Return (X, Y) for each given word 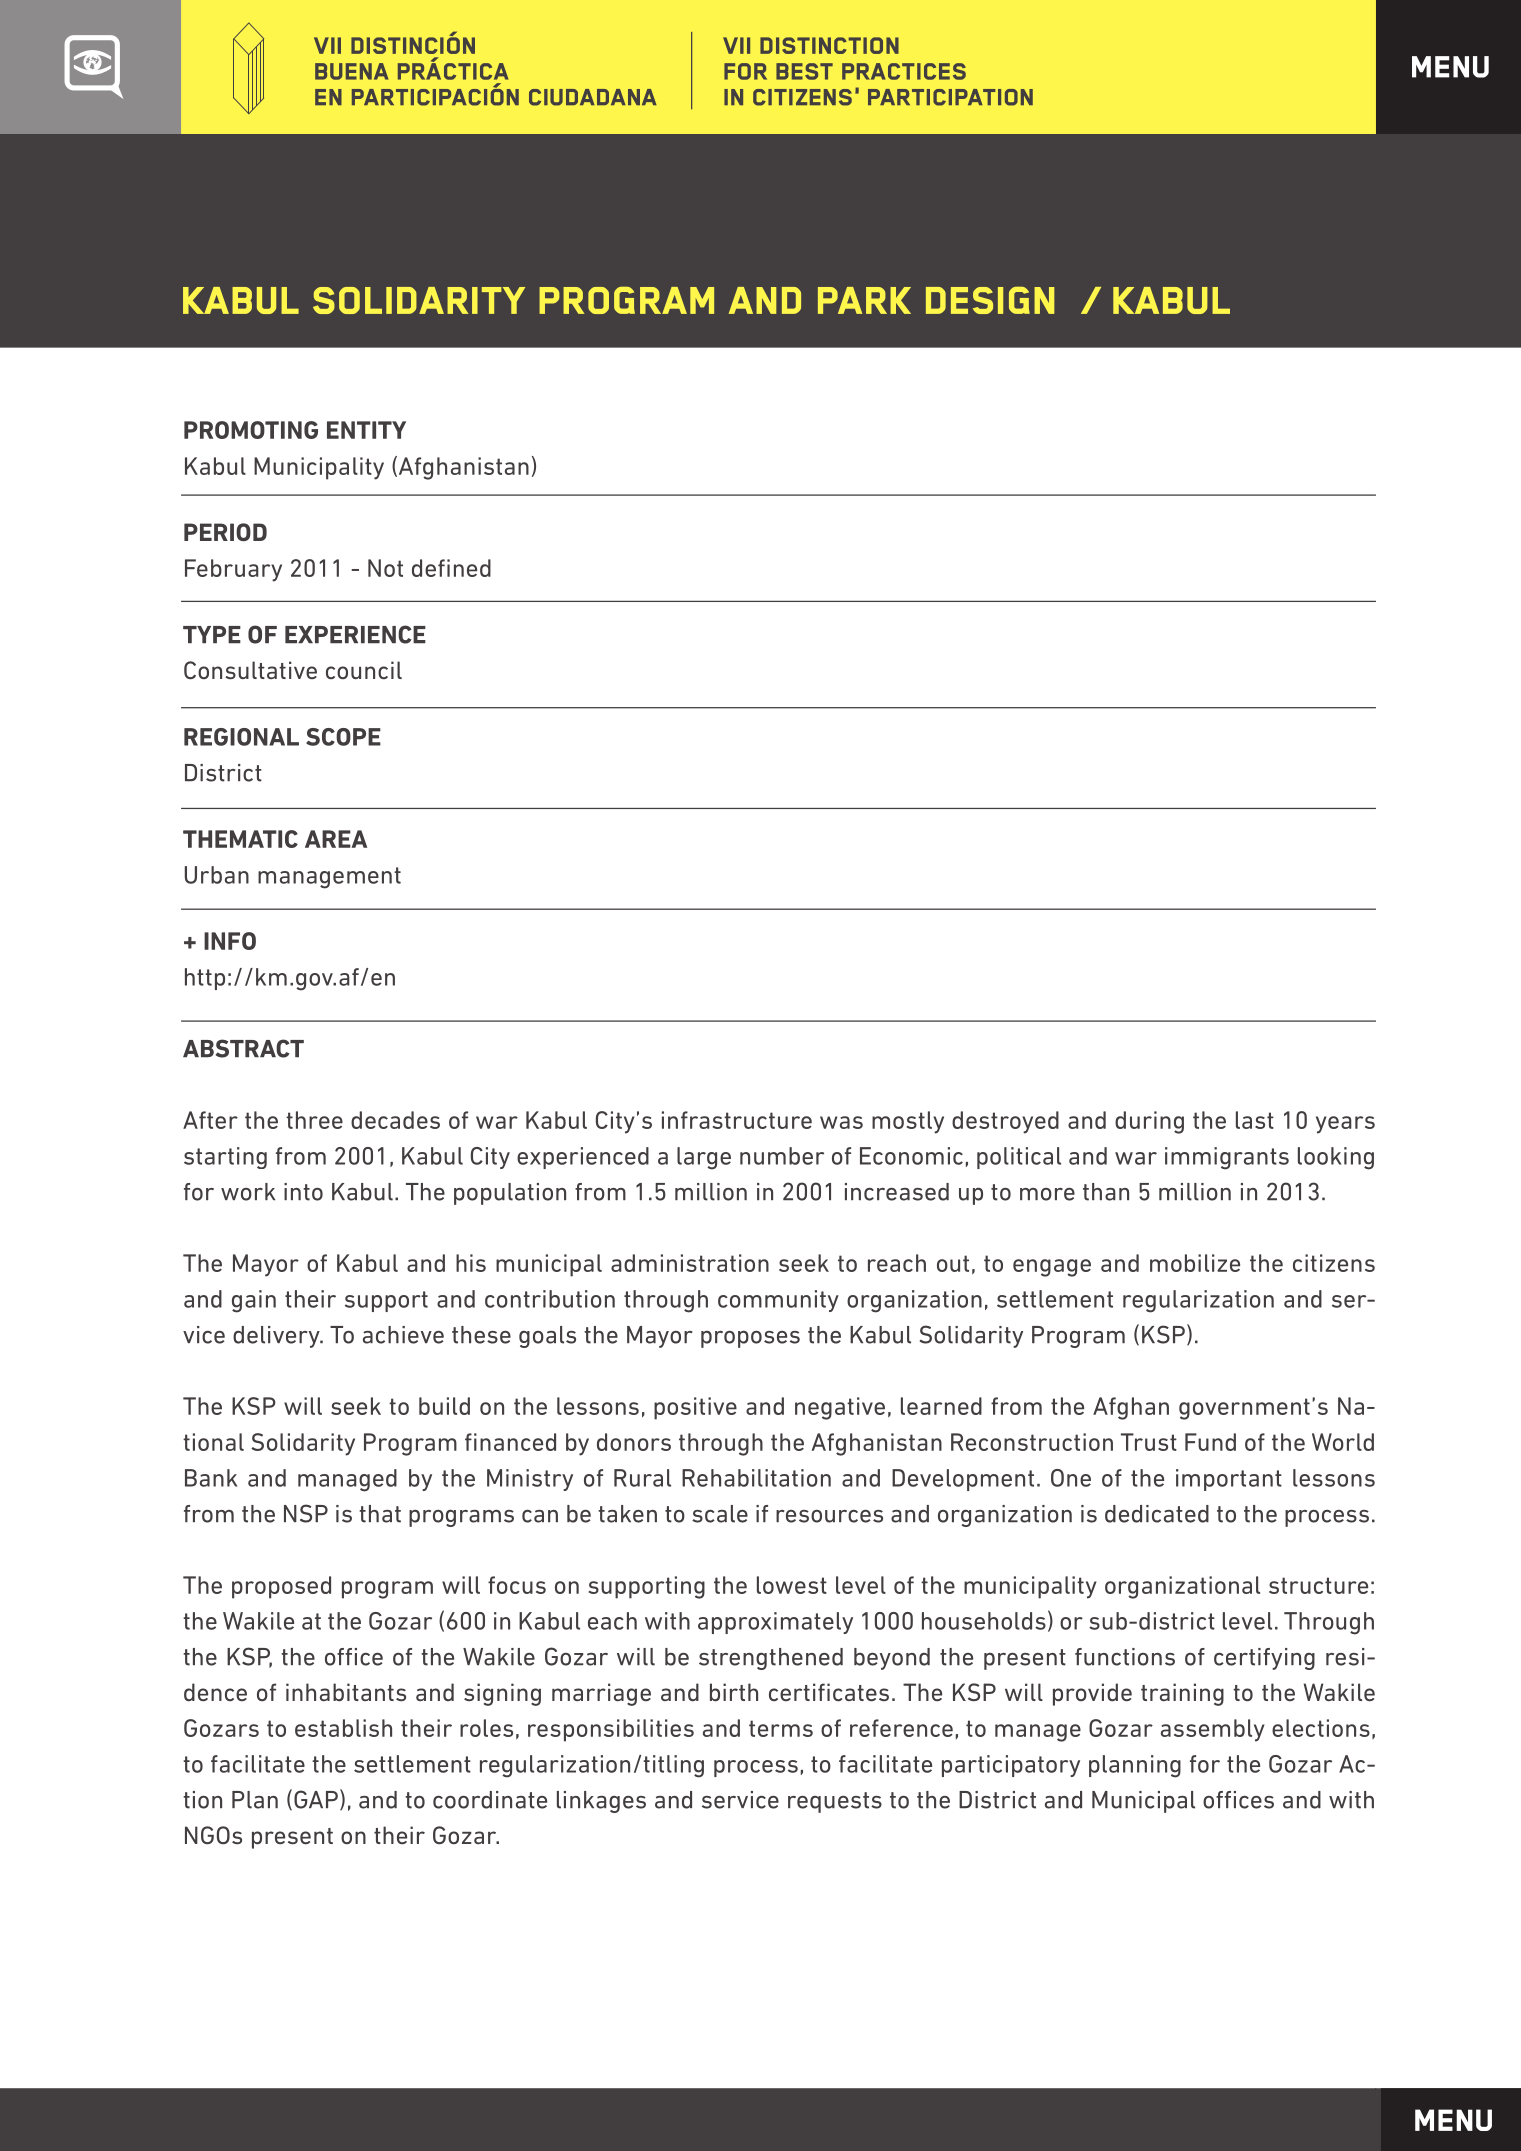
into (303, 1192)
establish (343, 1728)
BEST (804, 71)
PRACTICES (904, 71)
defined (451, 568)
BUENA (351, 71)
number (782, 1156)
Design (990, 300)
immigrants (1227, 1158)
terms (781, 1728)
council (364, 670)
